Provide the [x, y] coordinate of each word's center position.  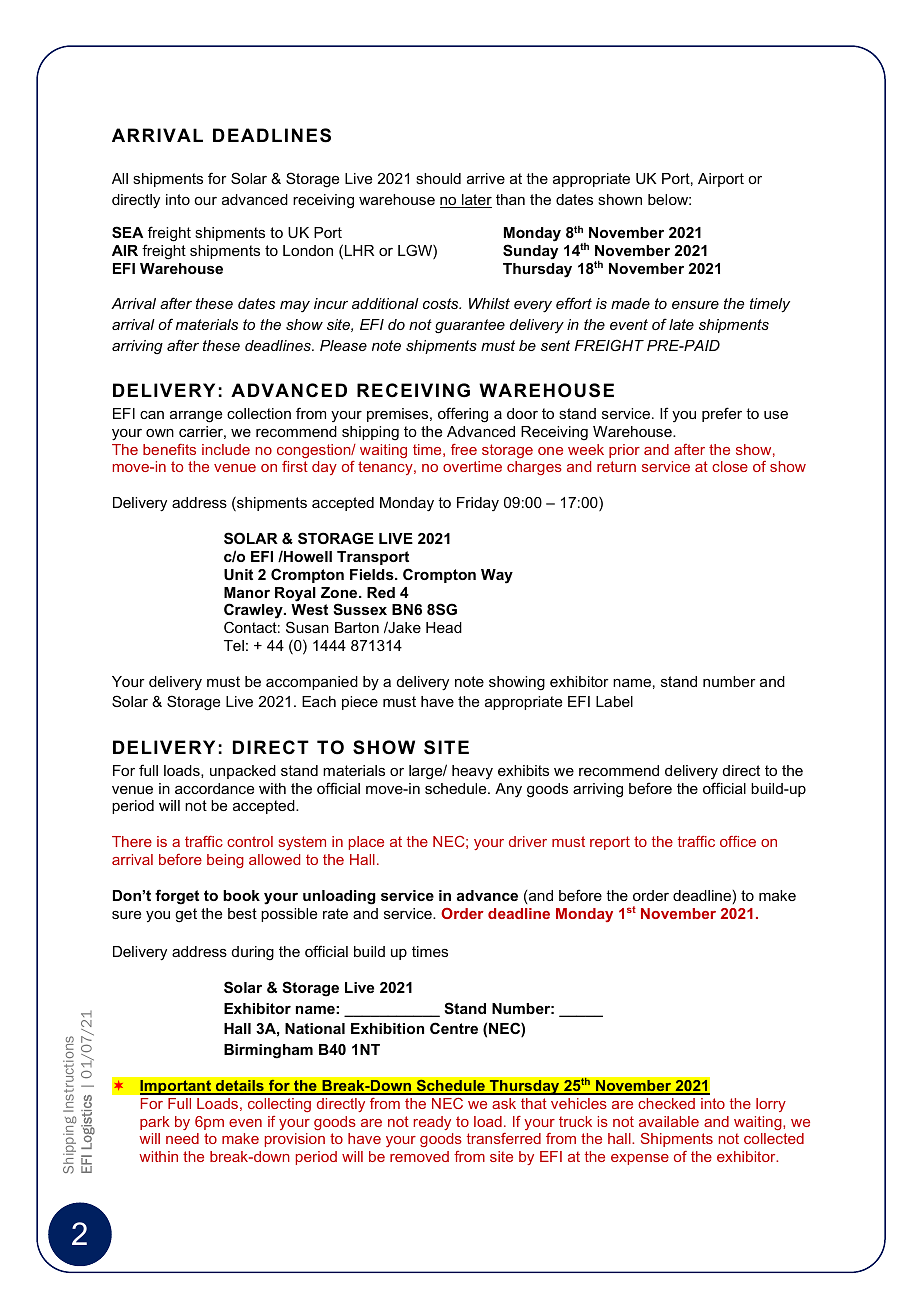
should [438, 178]
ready [432, 1123]
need [182, 1138]
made [630, 303]
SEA [127, 232]
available [669, 1121]
